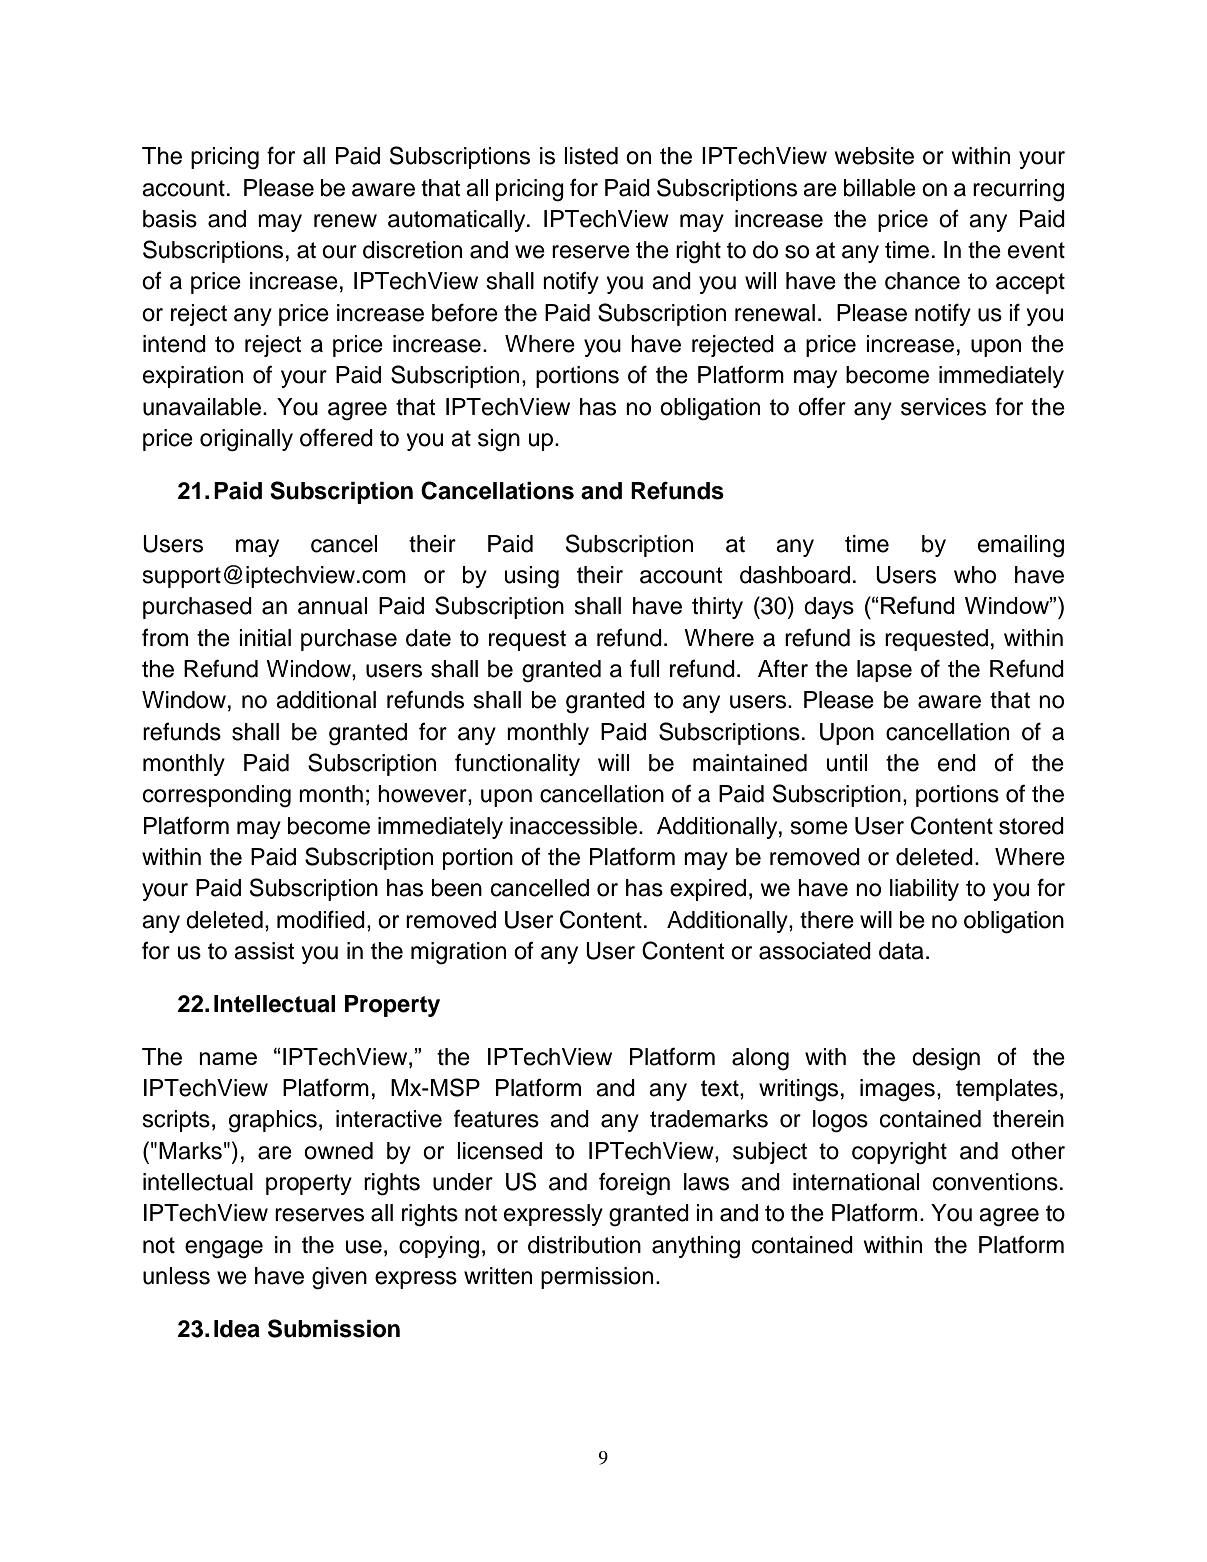  What do you see at coordinates (721, 1088) in the screenshot?
I see `text` at bounding box center [721, 1088].
